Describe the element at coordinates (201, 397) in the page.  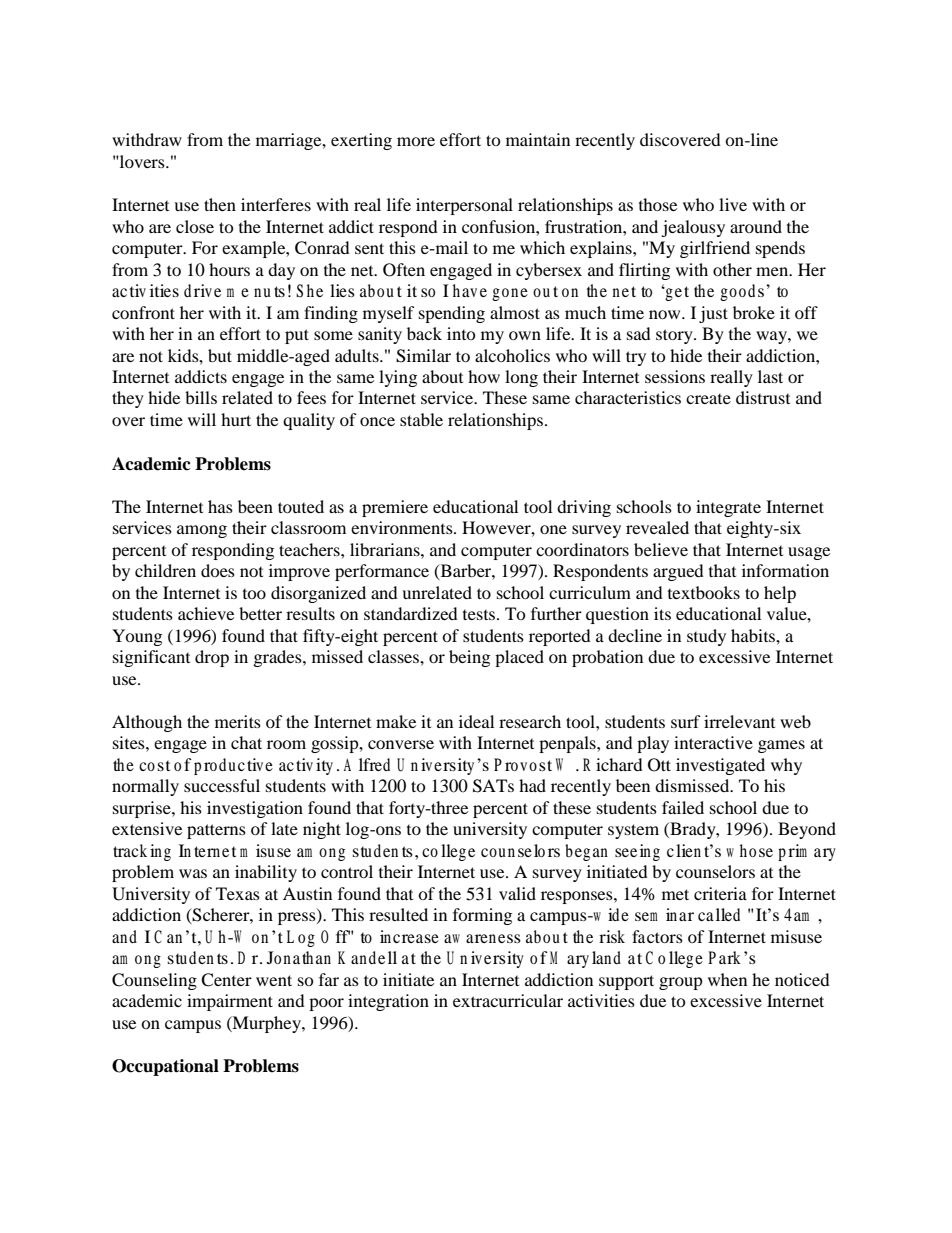
I see `bills` at that location.
